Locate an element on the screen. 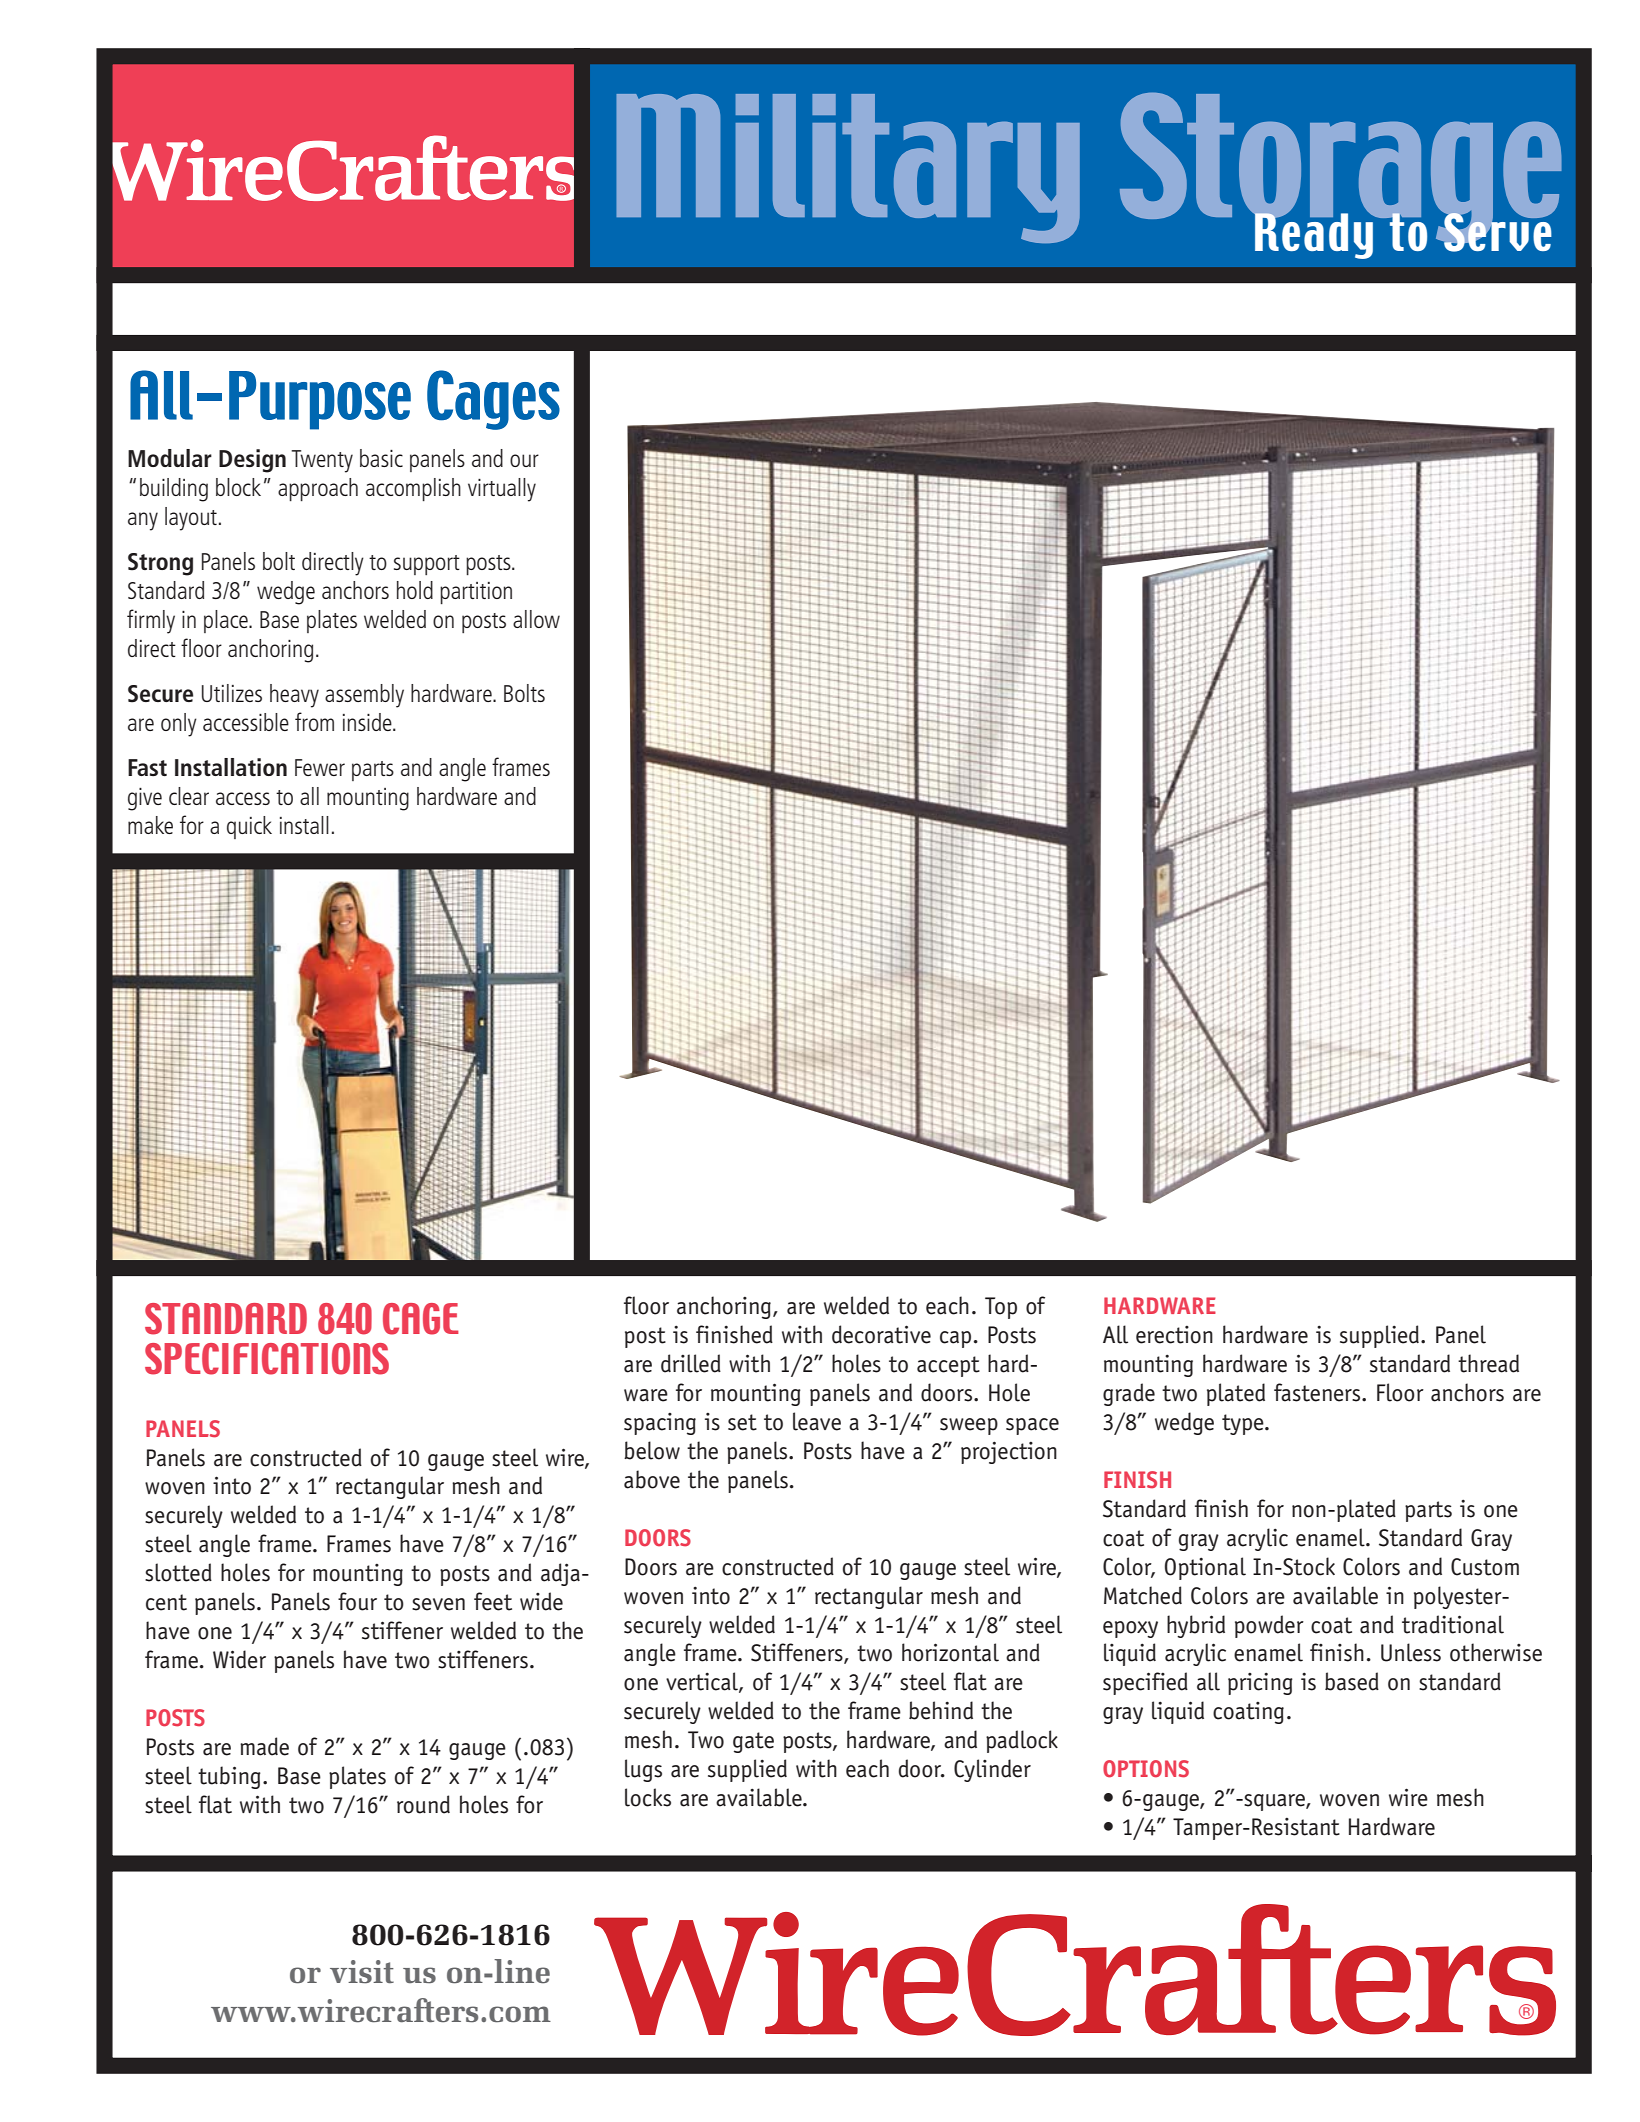  erection is located at coordinates (1174, 1335).
